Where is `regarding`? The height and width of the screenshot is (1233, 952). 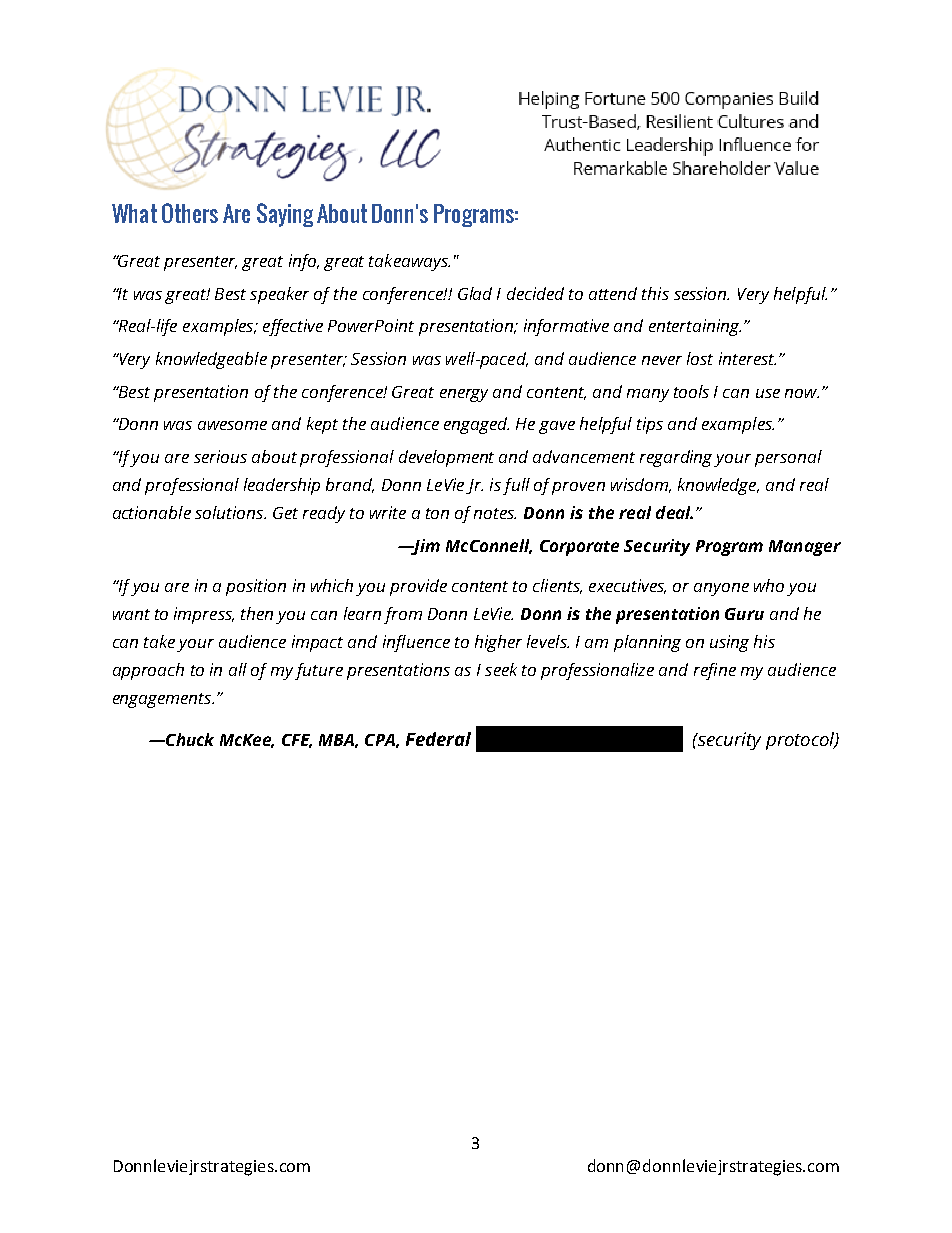 regarding is located at coordinates (677, 458).
